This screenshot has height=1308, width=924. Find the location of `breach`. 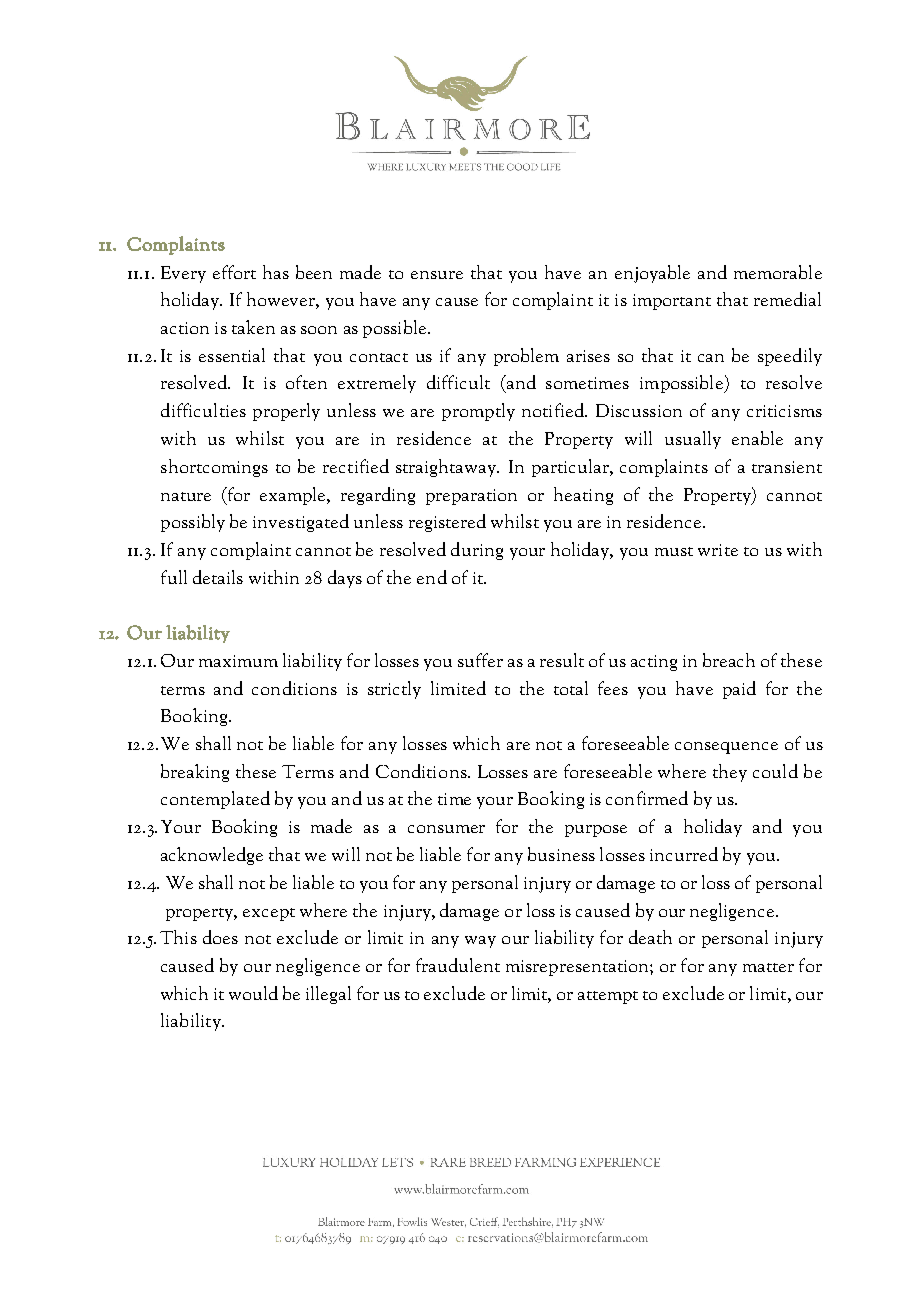

breach is located at coordinates (729, 660).
